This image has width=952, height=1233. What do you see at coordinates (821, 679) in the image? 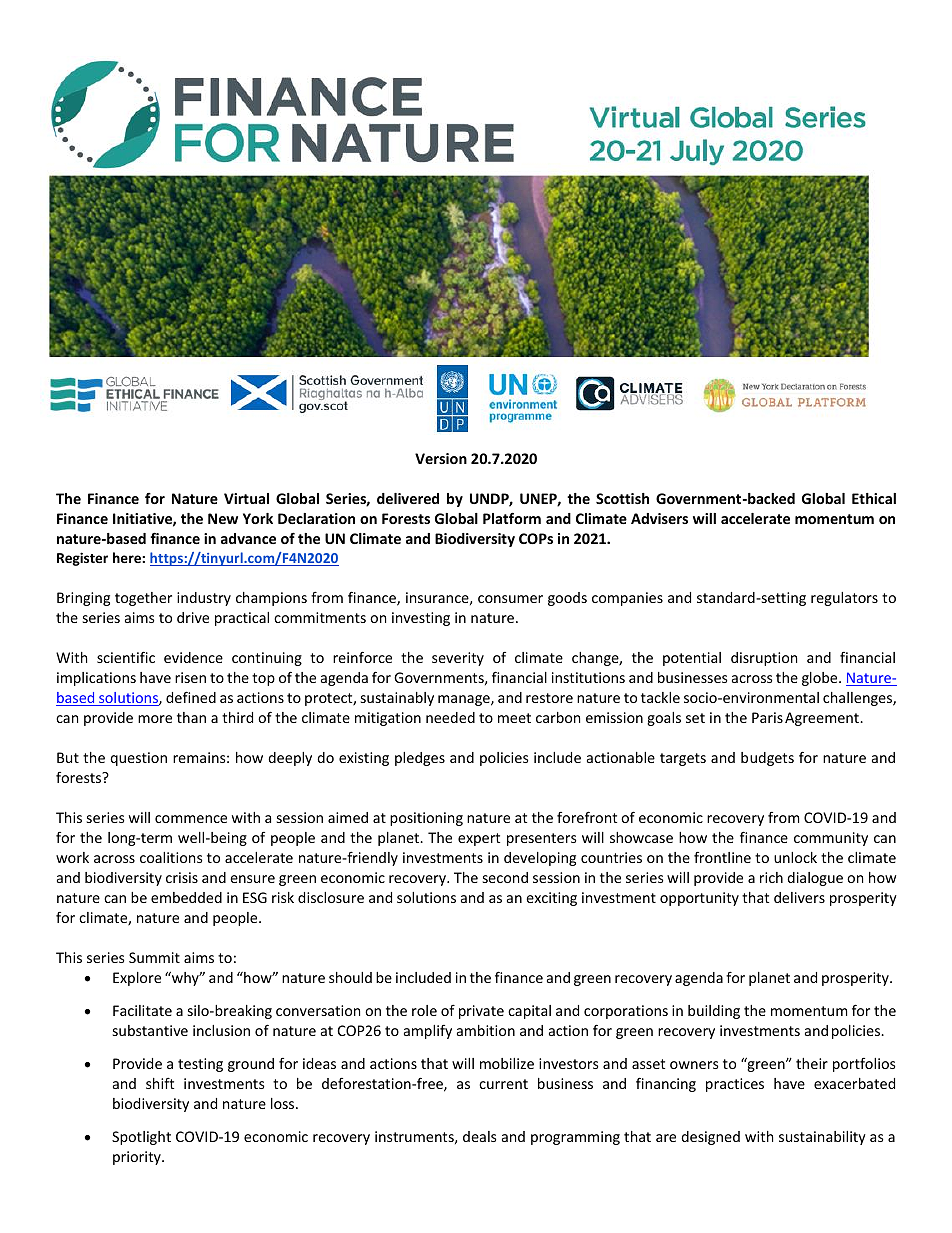
I see `globe` at bounding box center [821, 679].
